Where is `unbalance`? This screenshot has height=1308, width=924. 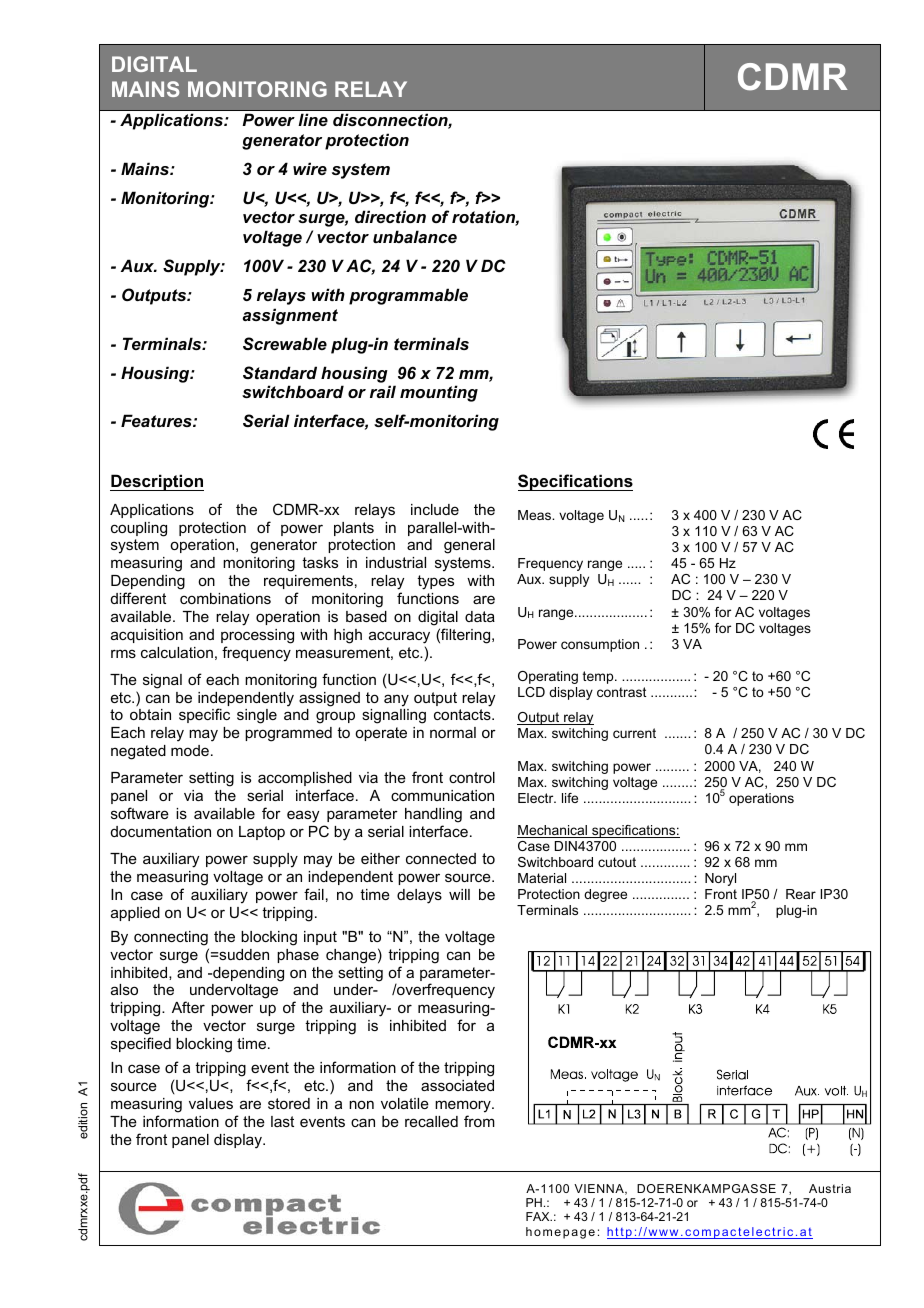
unbalance is located at coordinates (415, 236).
